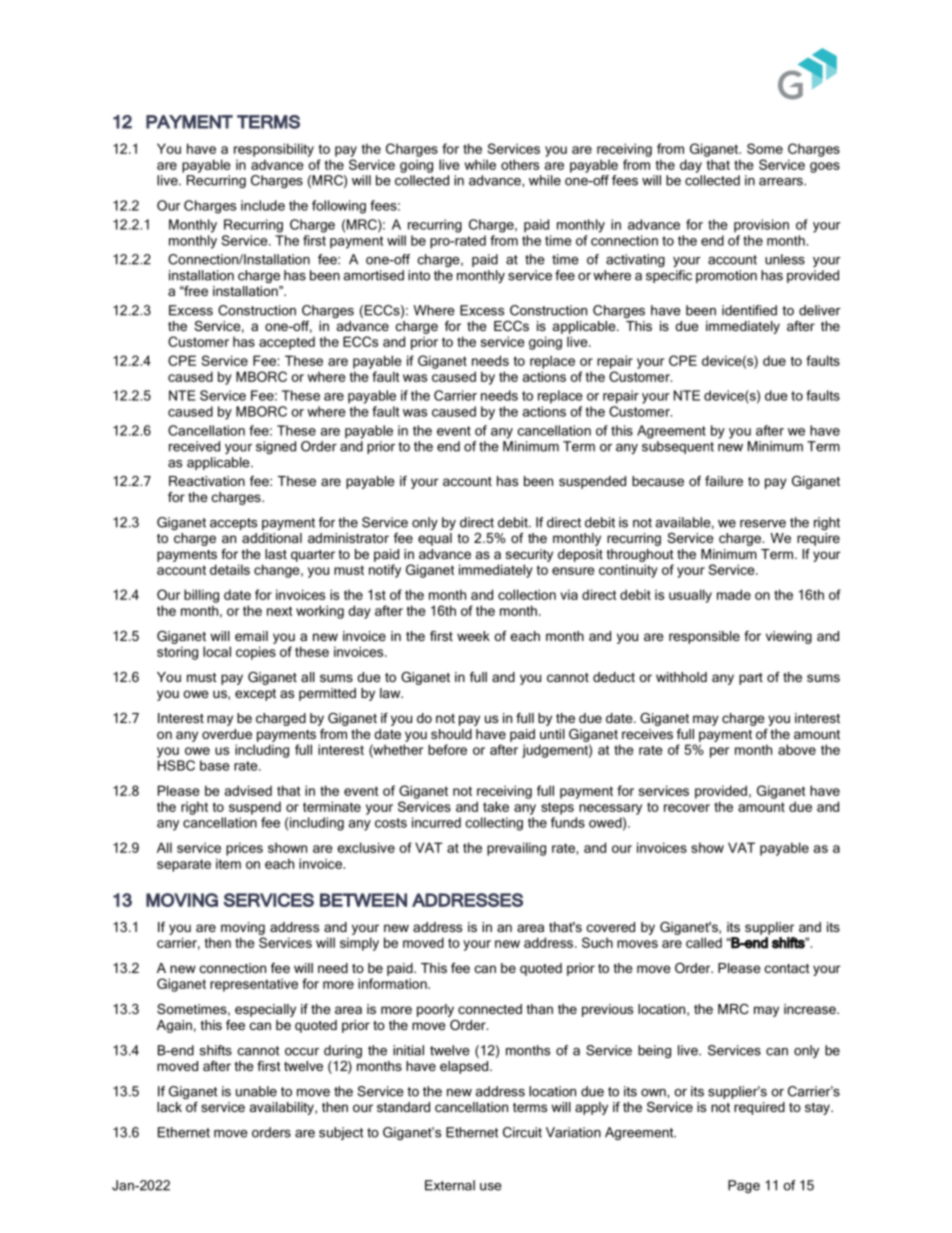 The width and height of the page is (952, 1233). I want to click on Circuit, so click(522, 1132).
